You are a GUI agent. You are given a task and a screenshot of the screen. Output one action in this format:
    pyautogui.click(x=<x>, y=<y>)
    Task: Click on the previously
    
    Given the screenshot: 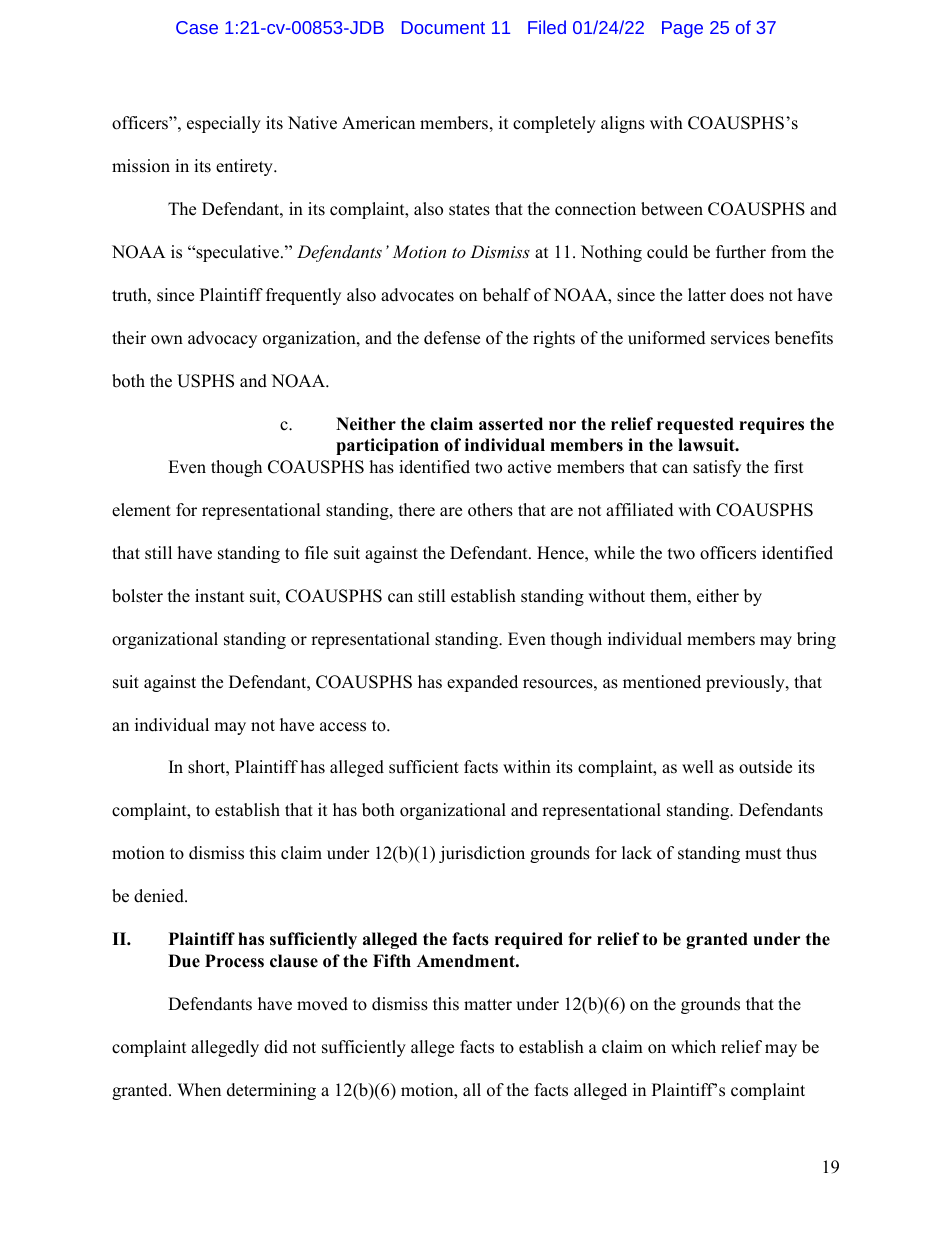 What is the action you would take?
    pyautogui.click(x=746, y=683)
